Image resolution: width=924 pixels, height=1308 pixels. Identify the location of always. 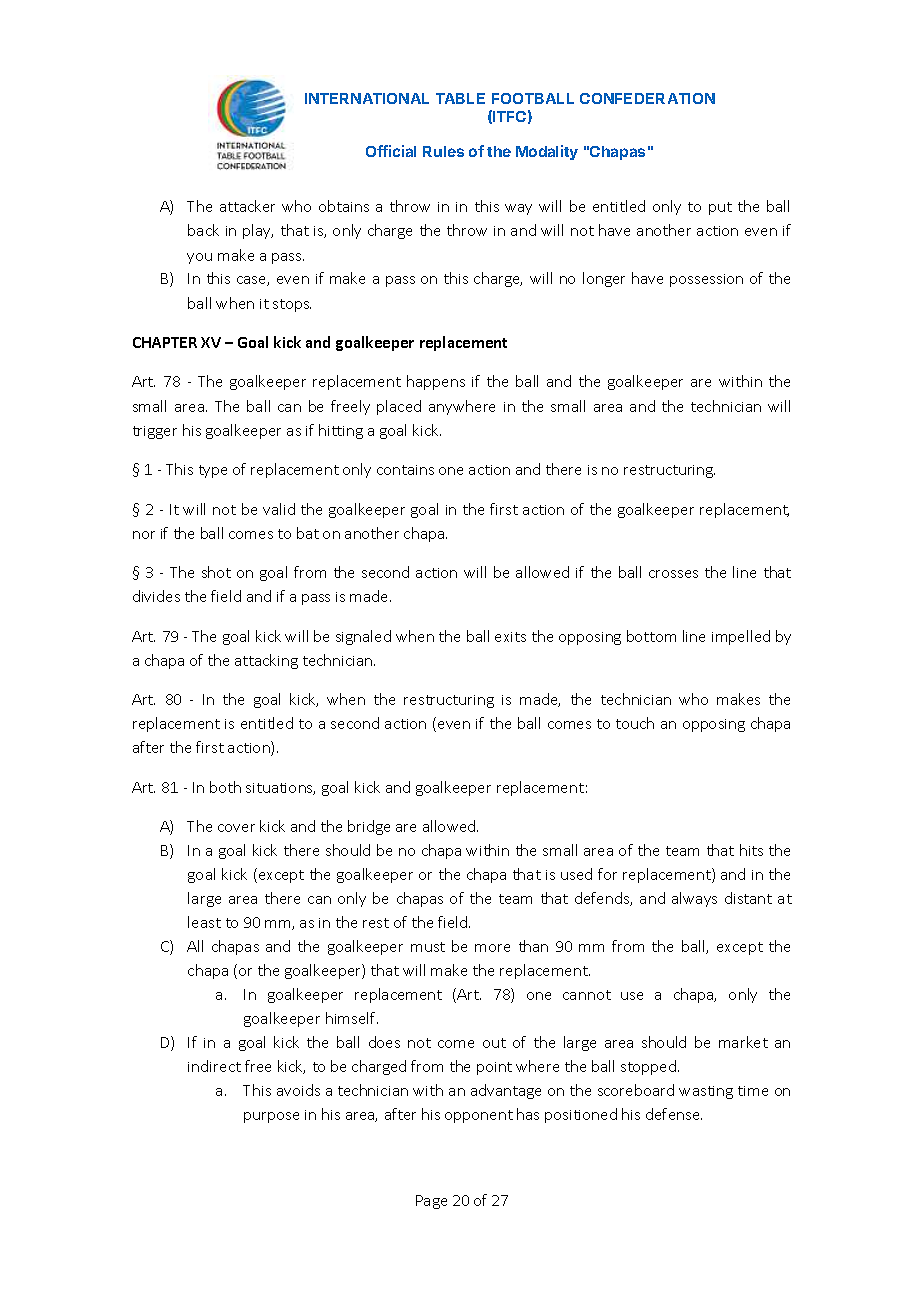
(694, 899).
